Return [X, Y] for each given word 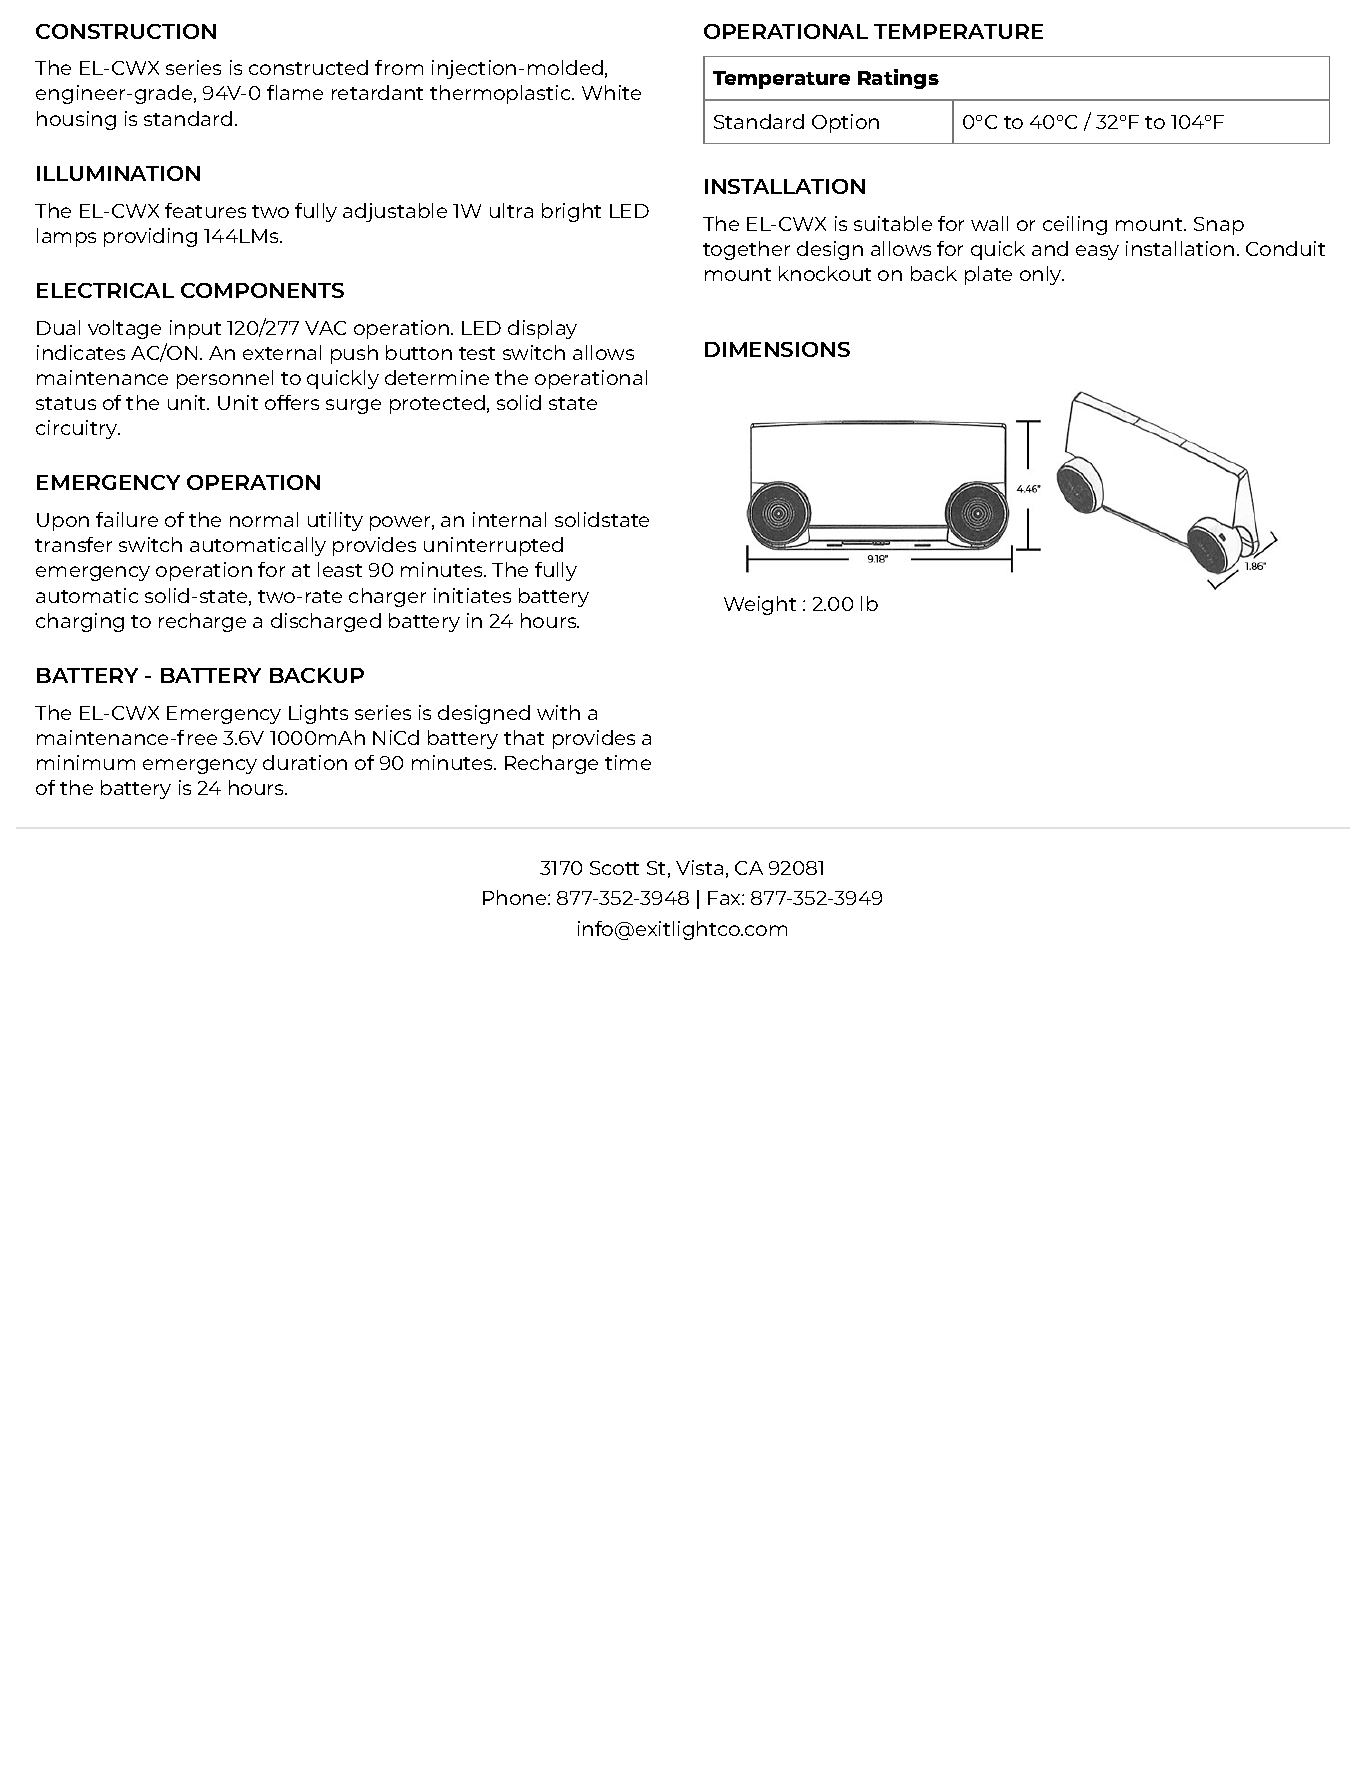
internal [509, 519]
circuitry [78, 429]
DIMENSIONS [777, 349]
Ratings [898, 79]
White [611, 92]
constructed [308, 67]
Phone [516, 897]
